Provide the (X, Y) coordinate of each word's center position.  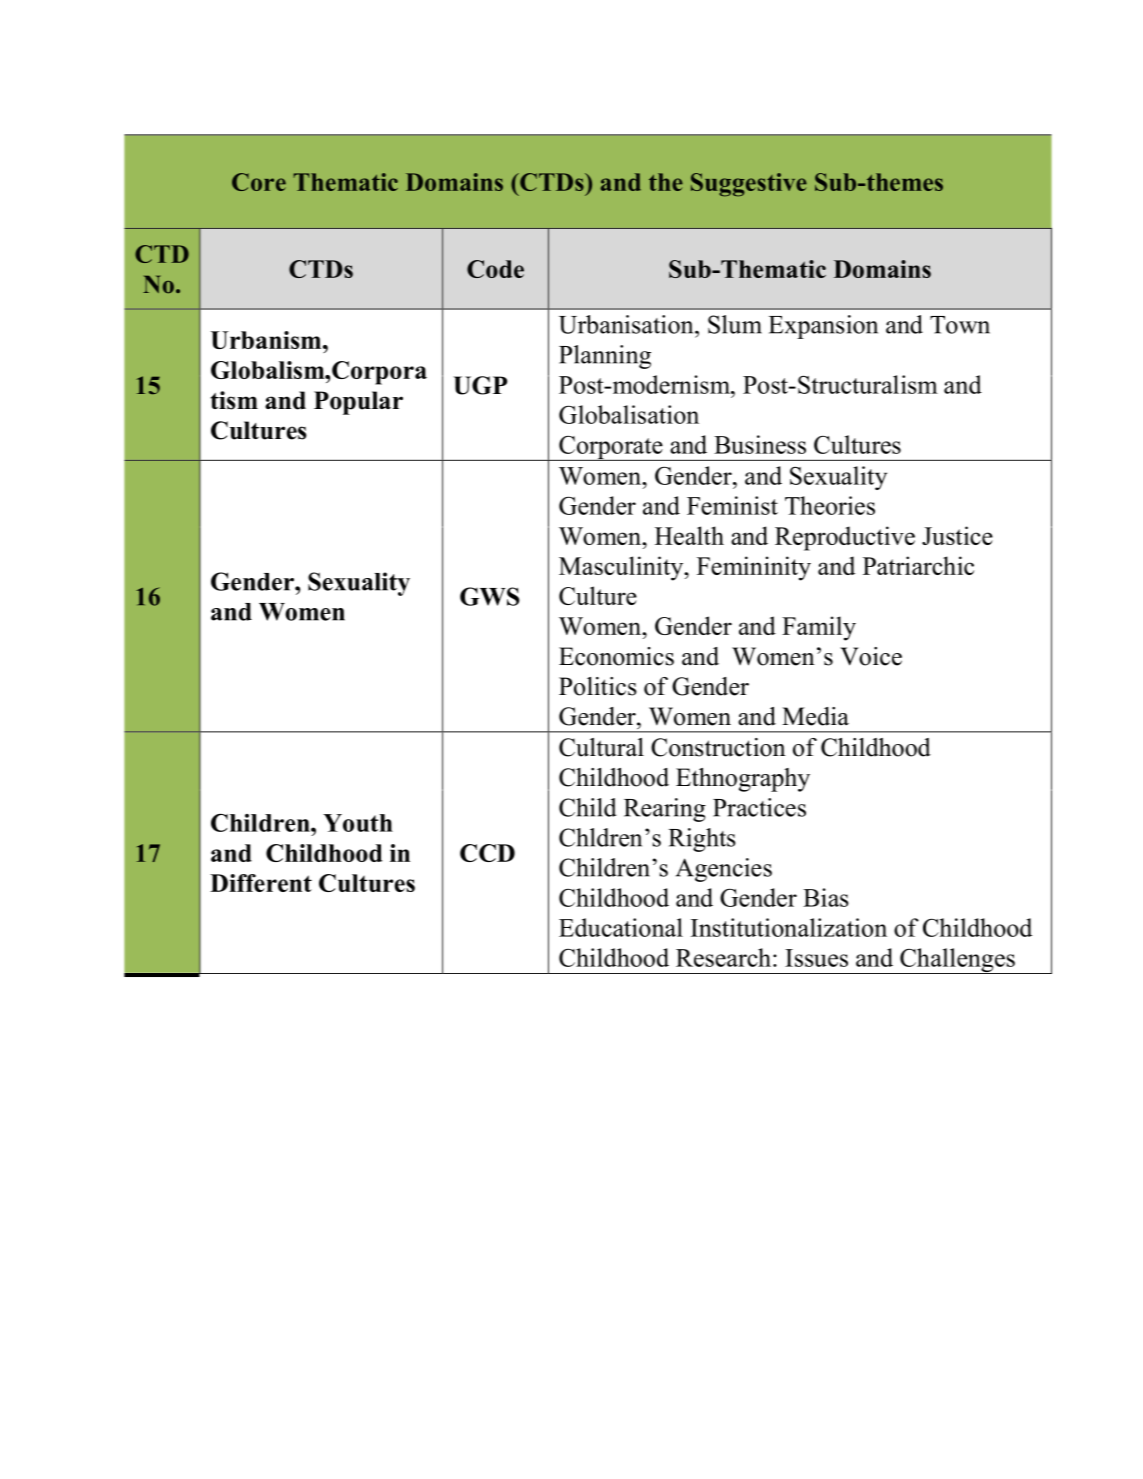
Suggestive (749, 185)
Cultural (601, 747)
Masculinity (622, 568)
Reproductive (845, 538)
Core (259, 182)
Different (261, 883)
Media (815, 716)
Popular (358, 403)
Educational (621, 927)
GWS (490, 596)
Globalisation (629, 414)
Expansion (823, 327)
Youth (358, 823)
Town (960, 325)
